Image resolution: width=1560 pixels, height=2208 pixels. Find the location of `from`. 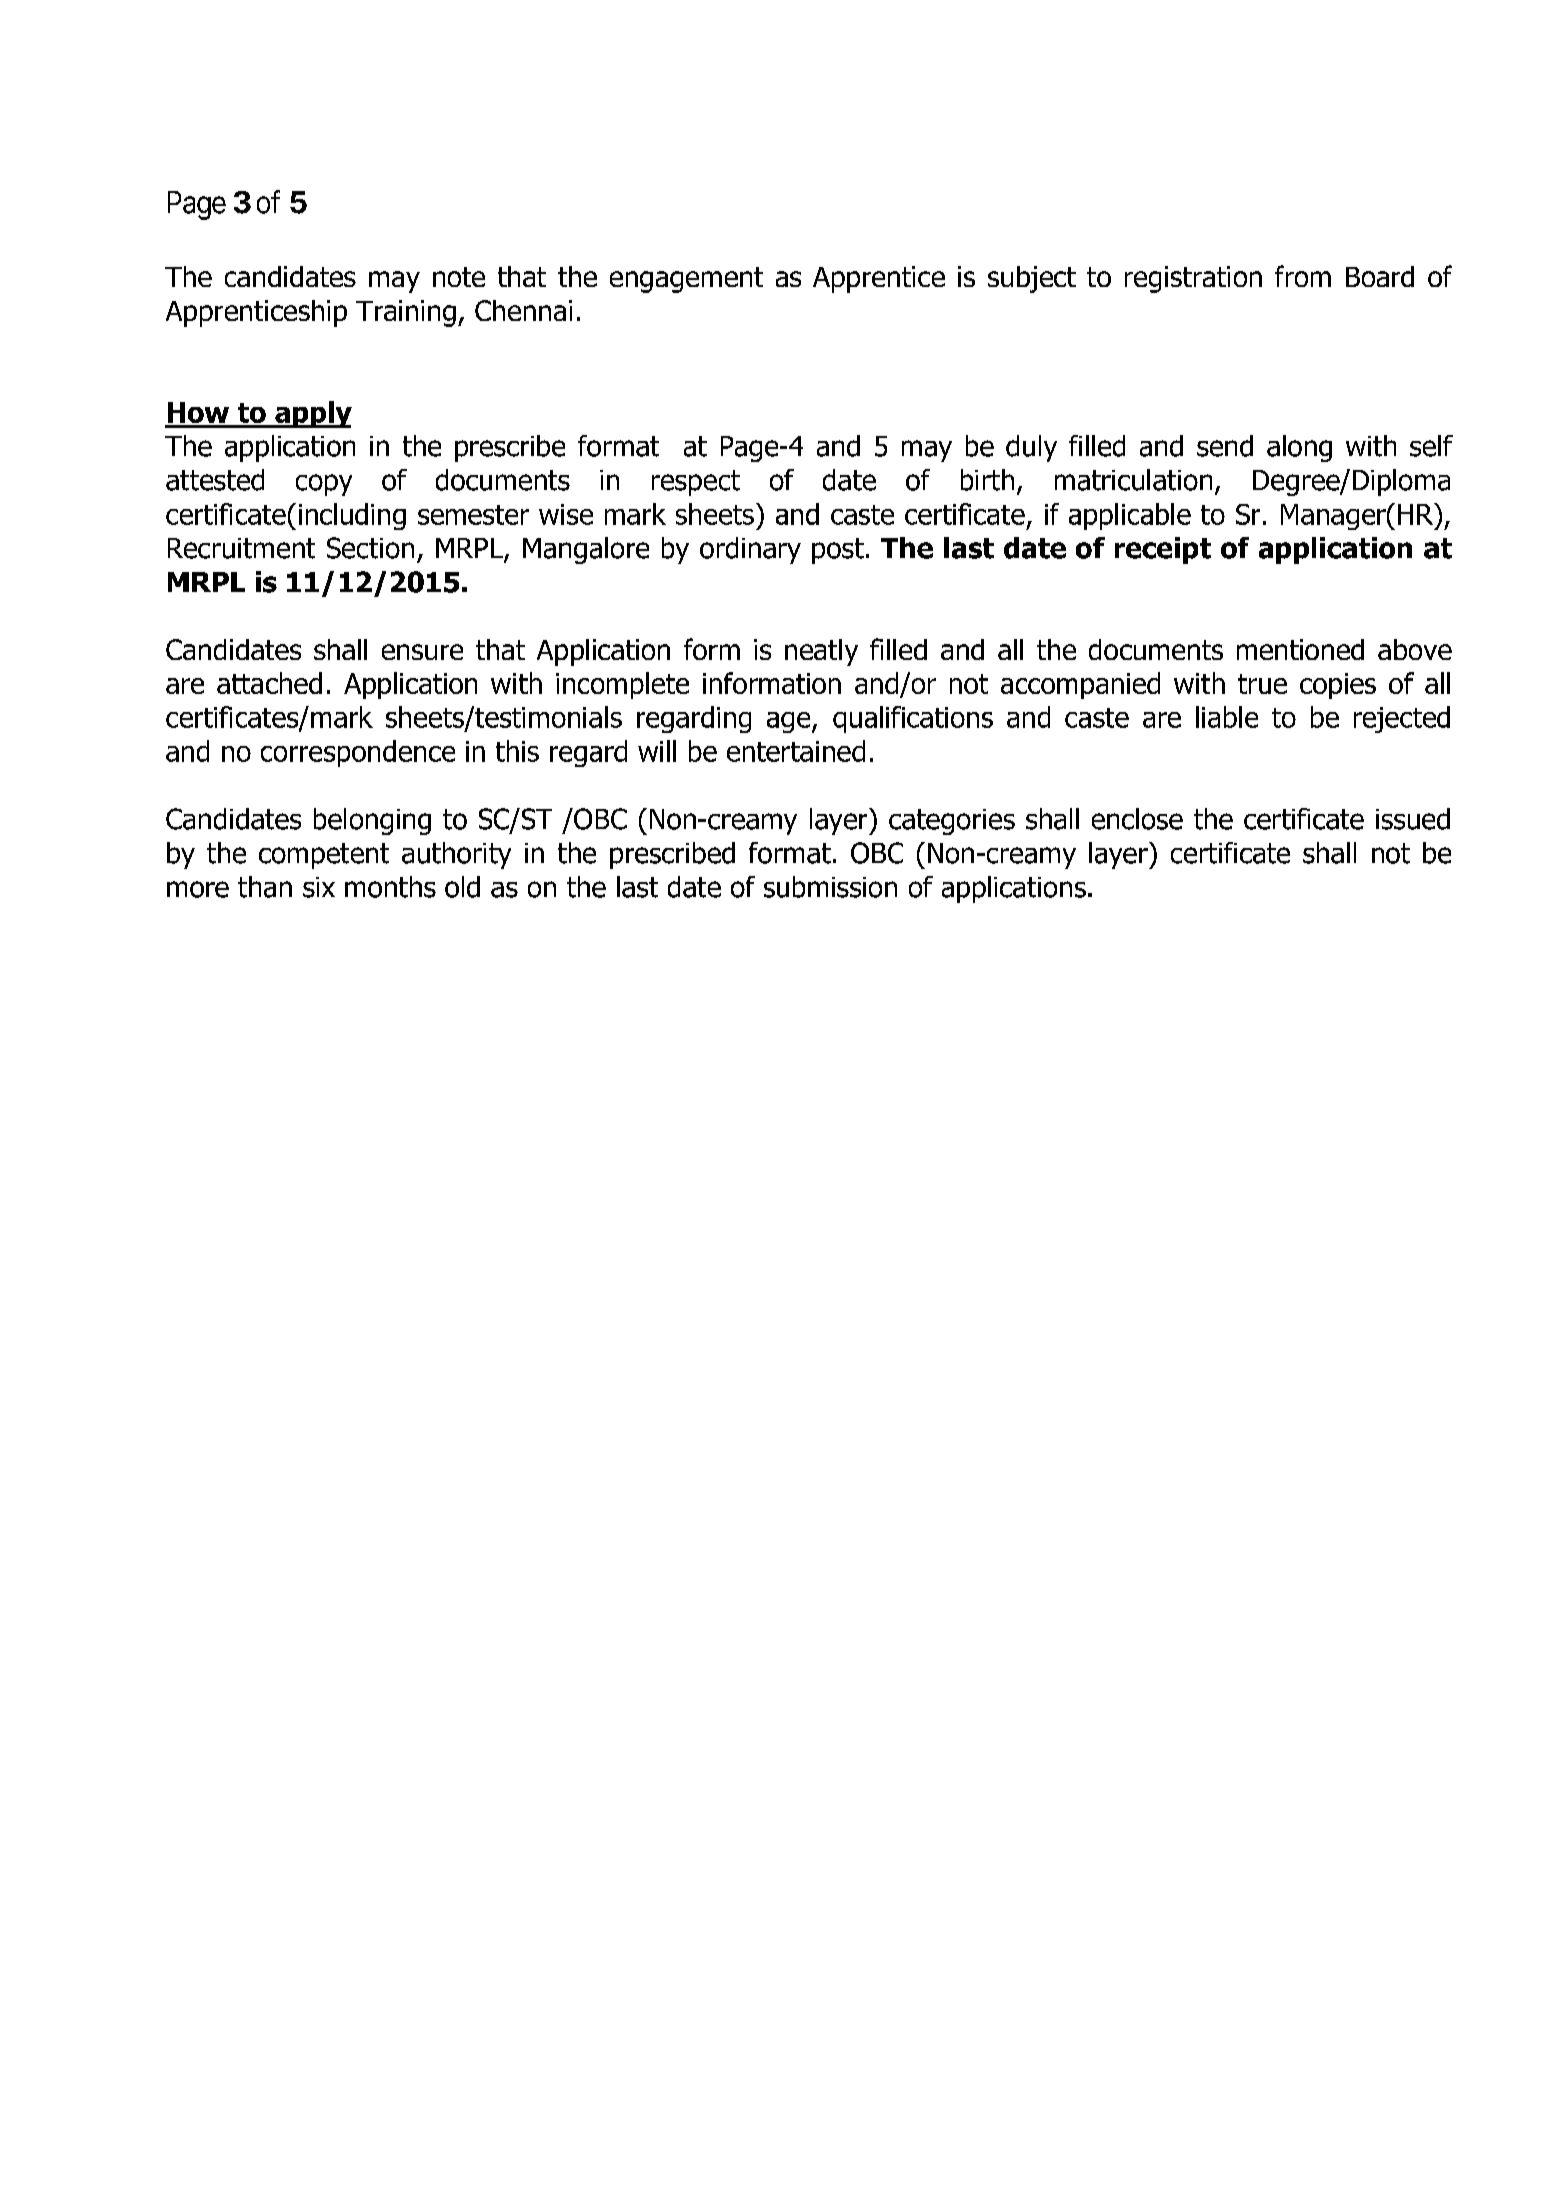

from is located at coordinates (1303, 276).
